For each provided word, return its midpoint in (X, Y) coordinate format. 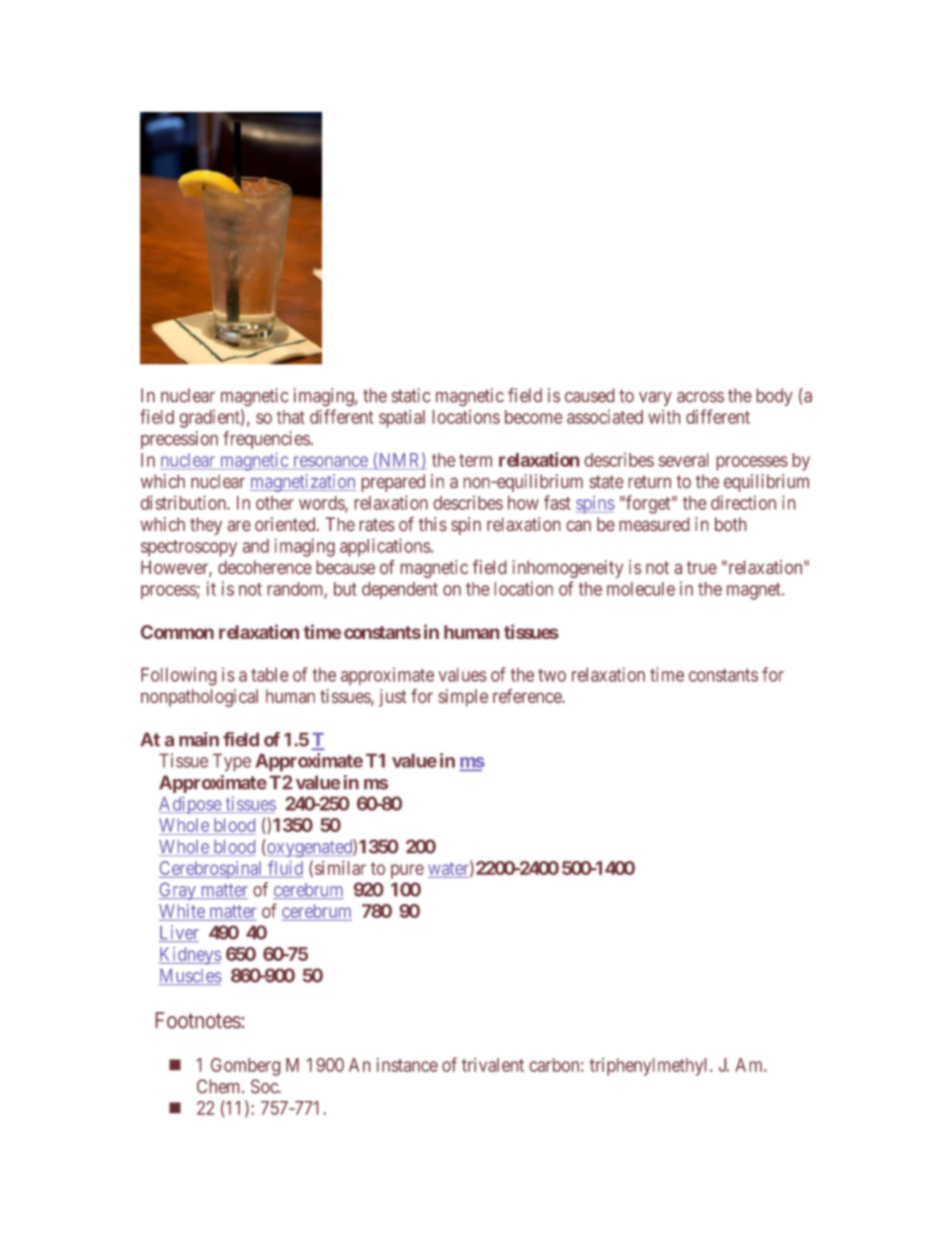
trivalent (493, 1065)
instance (407, 1065)
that (291, 417)
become (533, 417)
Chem (220, 1086)
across (700, 397)
